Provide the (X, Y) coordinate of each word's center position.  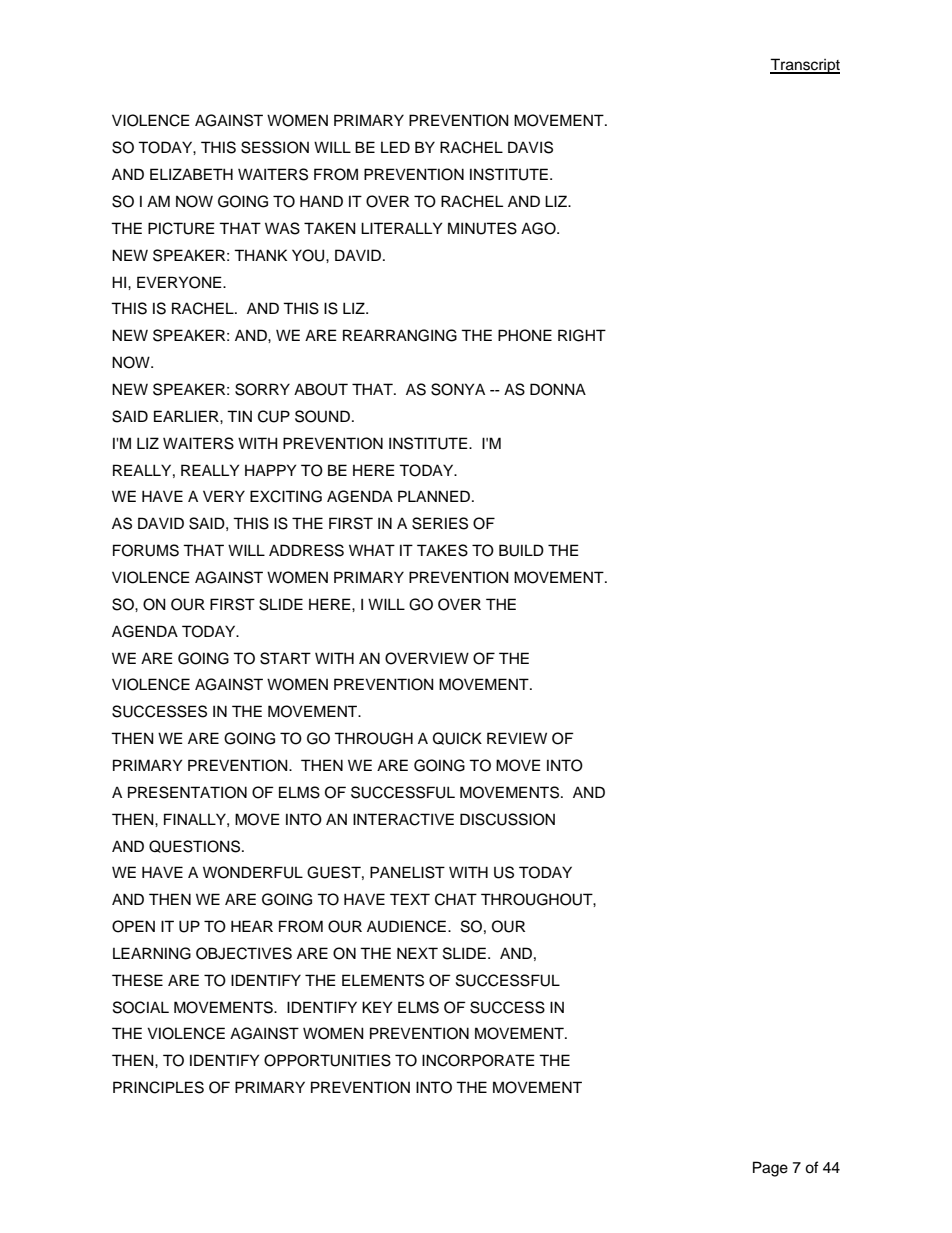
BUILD (521, 550)
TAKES (442, 550)
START (285, 658)
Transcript (805, 66)
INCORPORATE (478, 1060)
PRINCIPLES (158, 1087)
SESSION (275, 147)
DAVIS (530, 147)
